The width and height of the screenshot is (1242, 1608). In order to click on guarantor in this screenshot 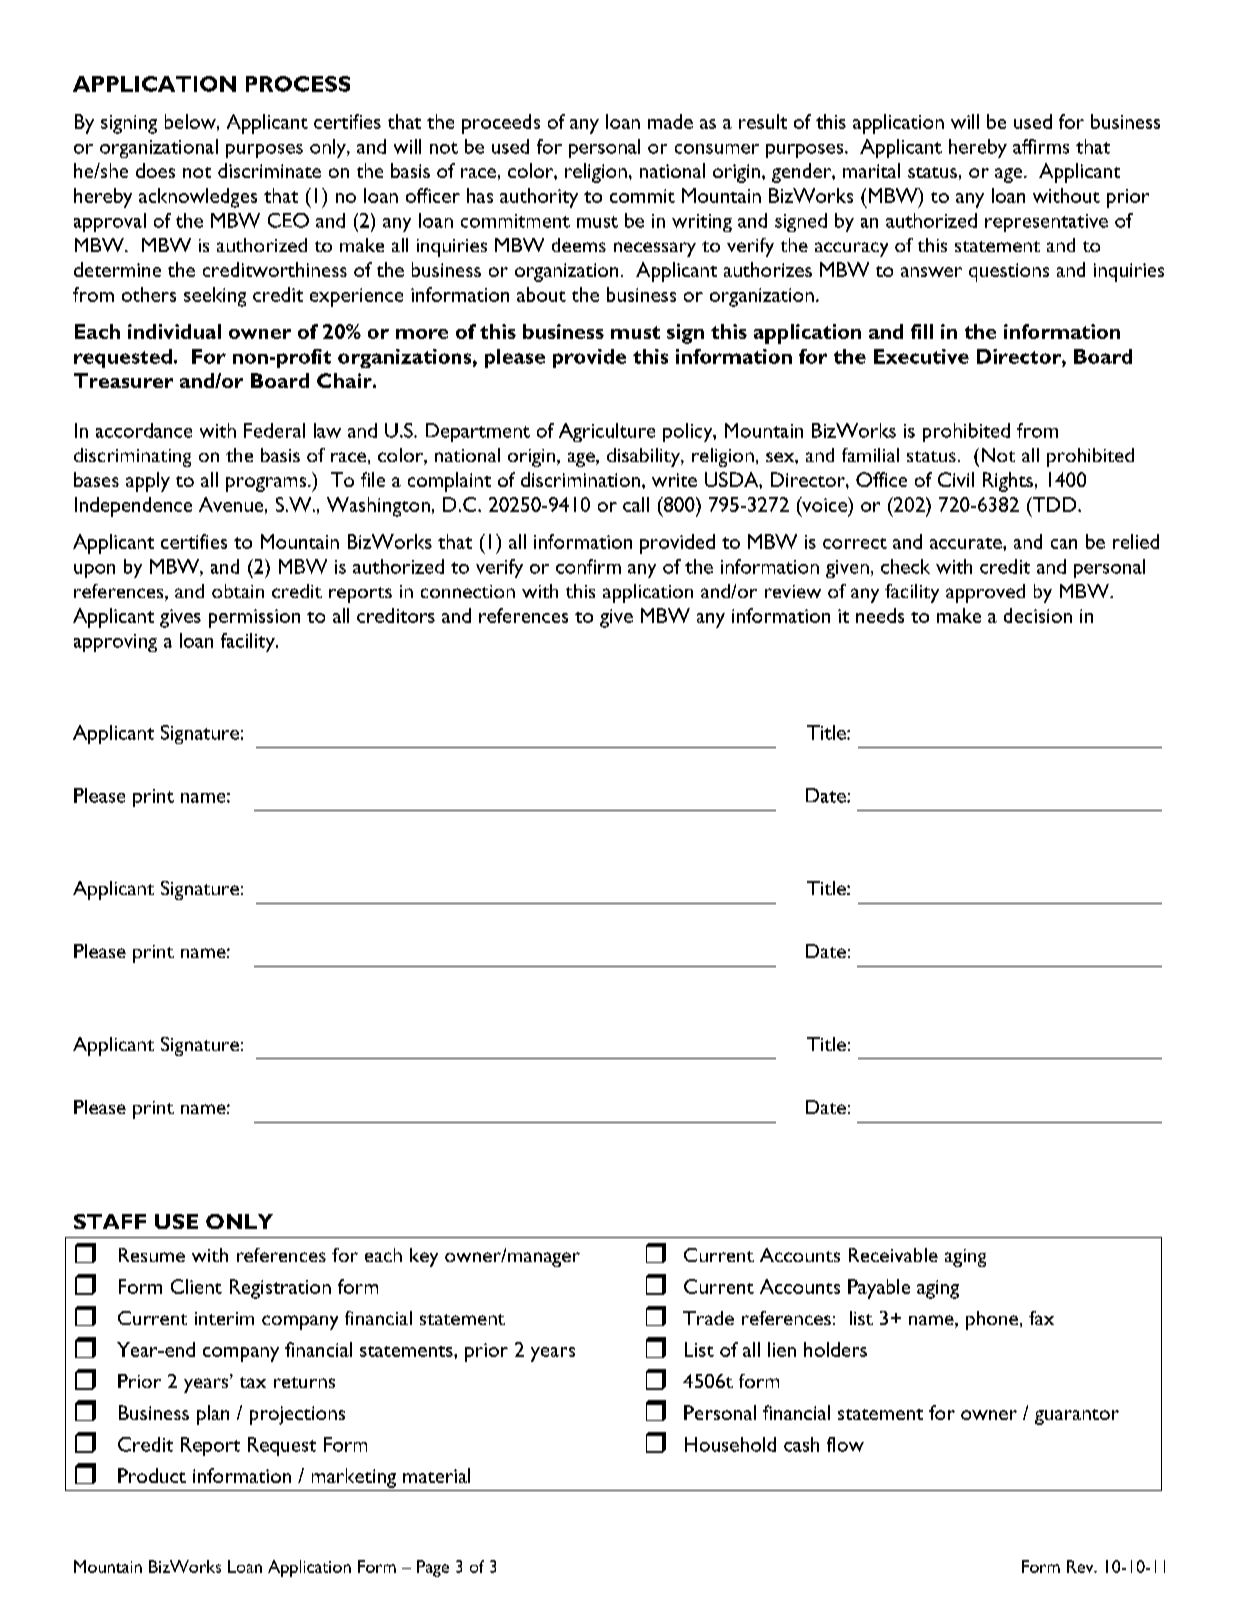, I will do `click(1077, 1417)`.
